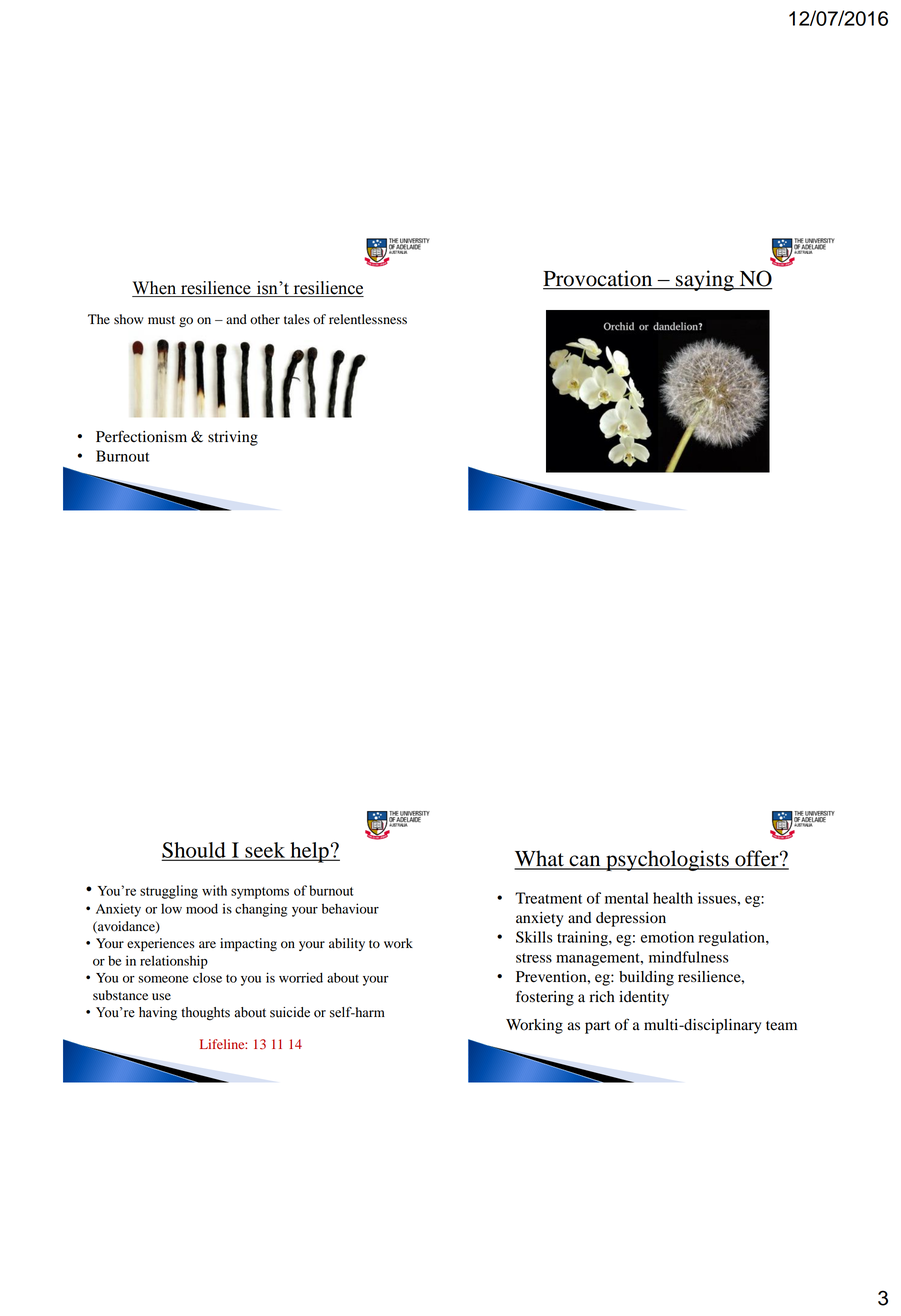  Describe the element at coordinates (195, 851) in the screenshot. I see `Should` at that location.
